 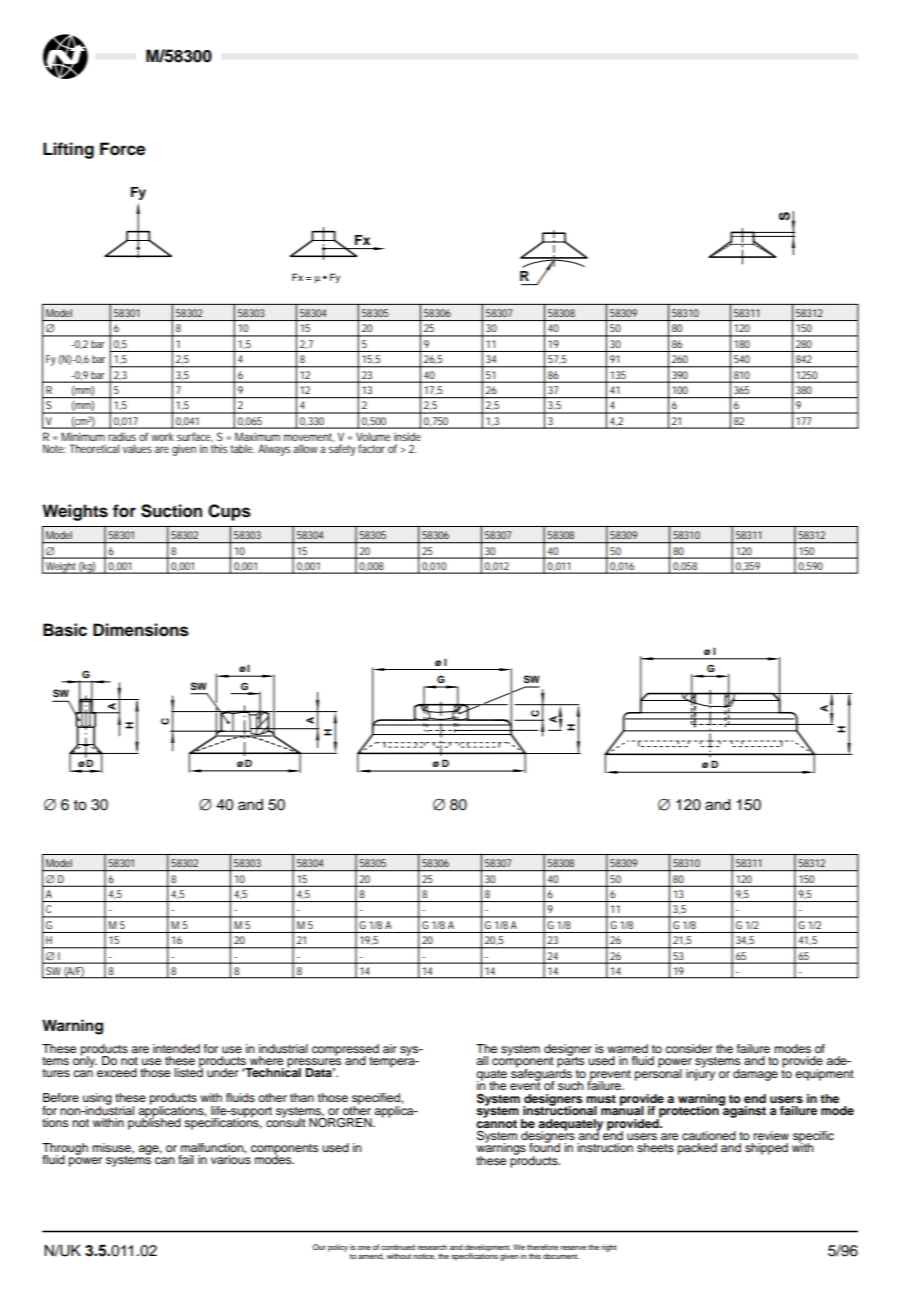 What do you see at coordinates (141, 630) in the document?
I see `Dimensions` at bounding box center [141, 630].
